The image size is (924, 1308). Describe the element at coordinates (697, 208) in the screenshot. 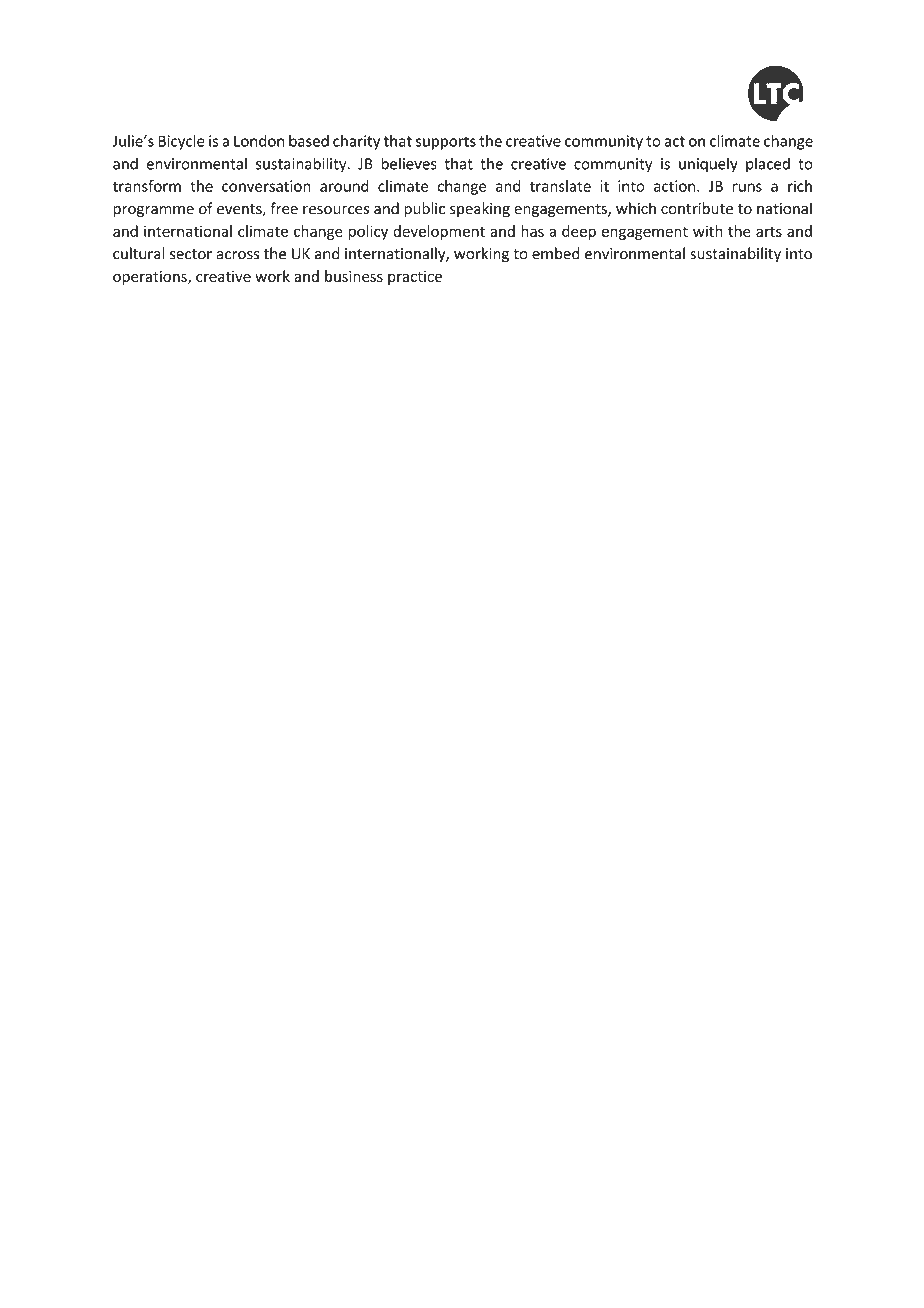

I see `contribute` at that location.
